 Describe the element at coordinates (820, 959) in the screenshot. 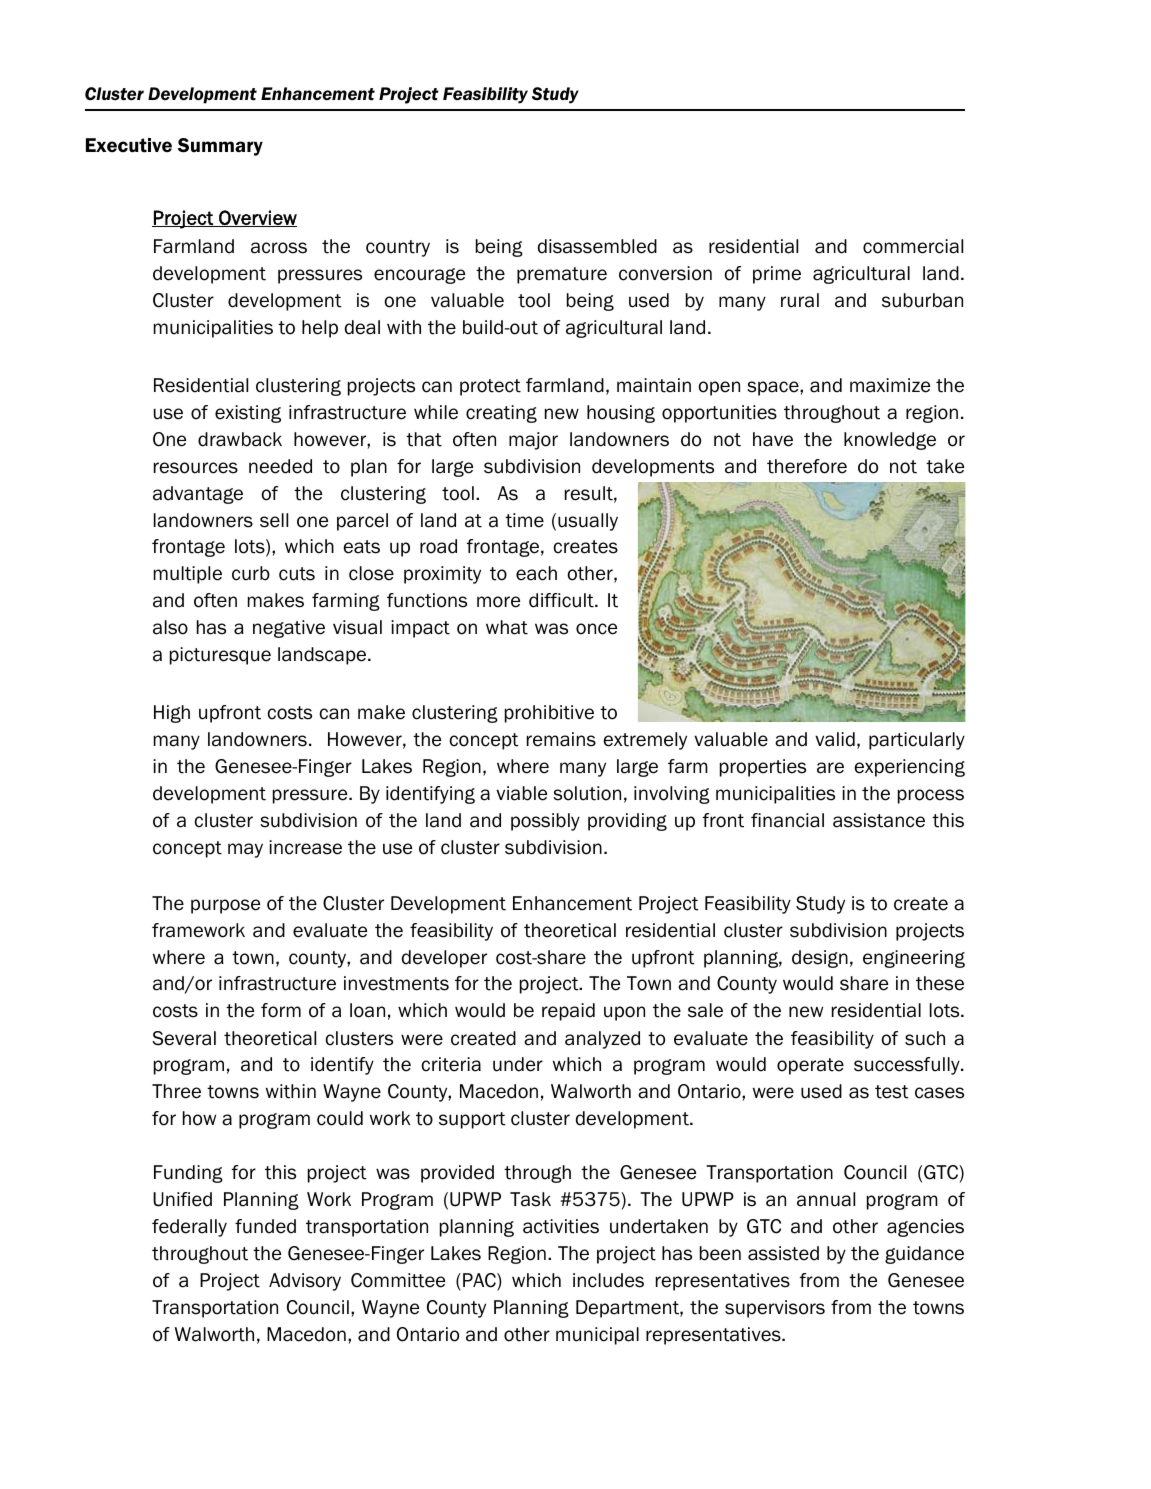

I see `design` at that location.
